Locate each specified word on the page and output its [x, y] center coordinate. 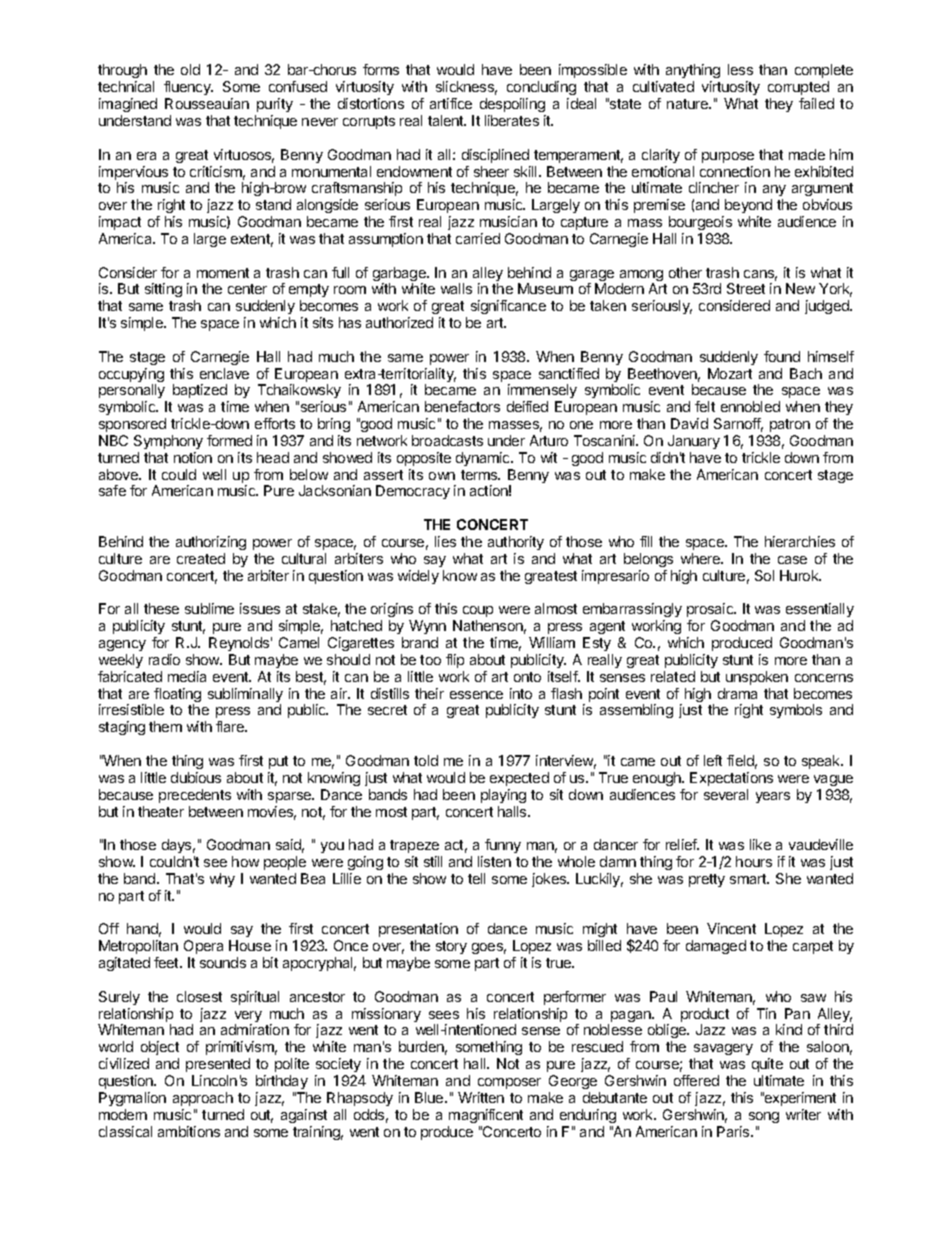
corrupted [798, 88]
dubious [196, 777]
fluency [188, 88]
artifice [451, 103]
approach [203, 1099]
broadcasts [447, 440]
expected [519, 779]
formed [229, 440]
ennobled [750, 406]
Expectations [731, 779]
